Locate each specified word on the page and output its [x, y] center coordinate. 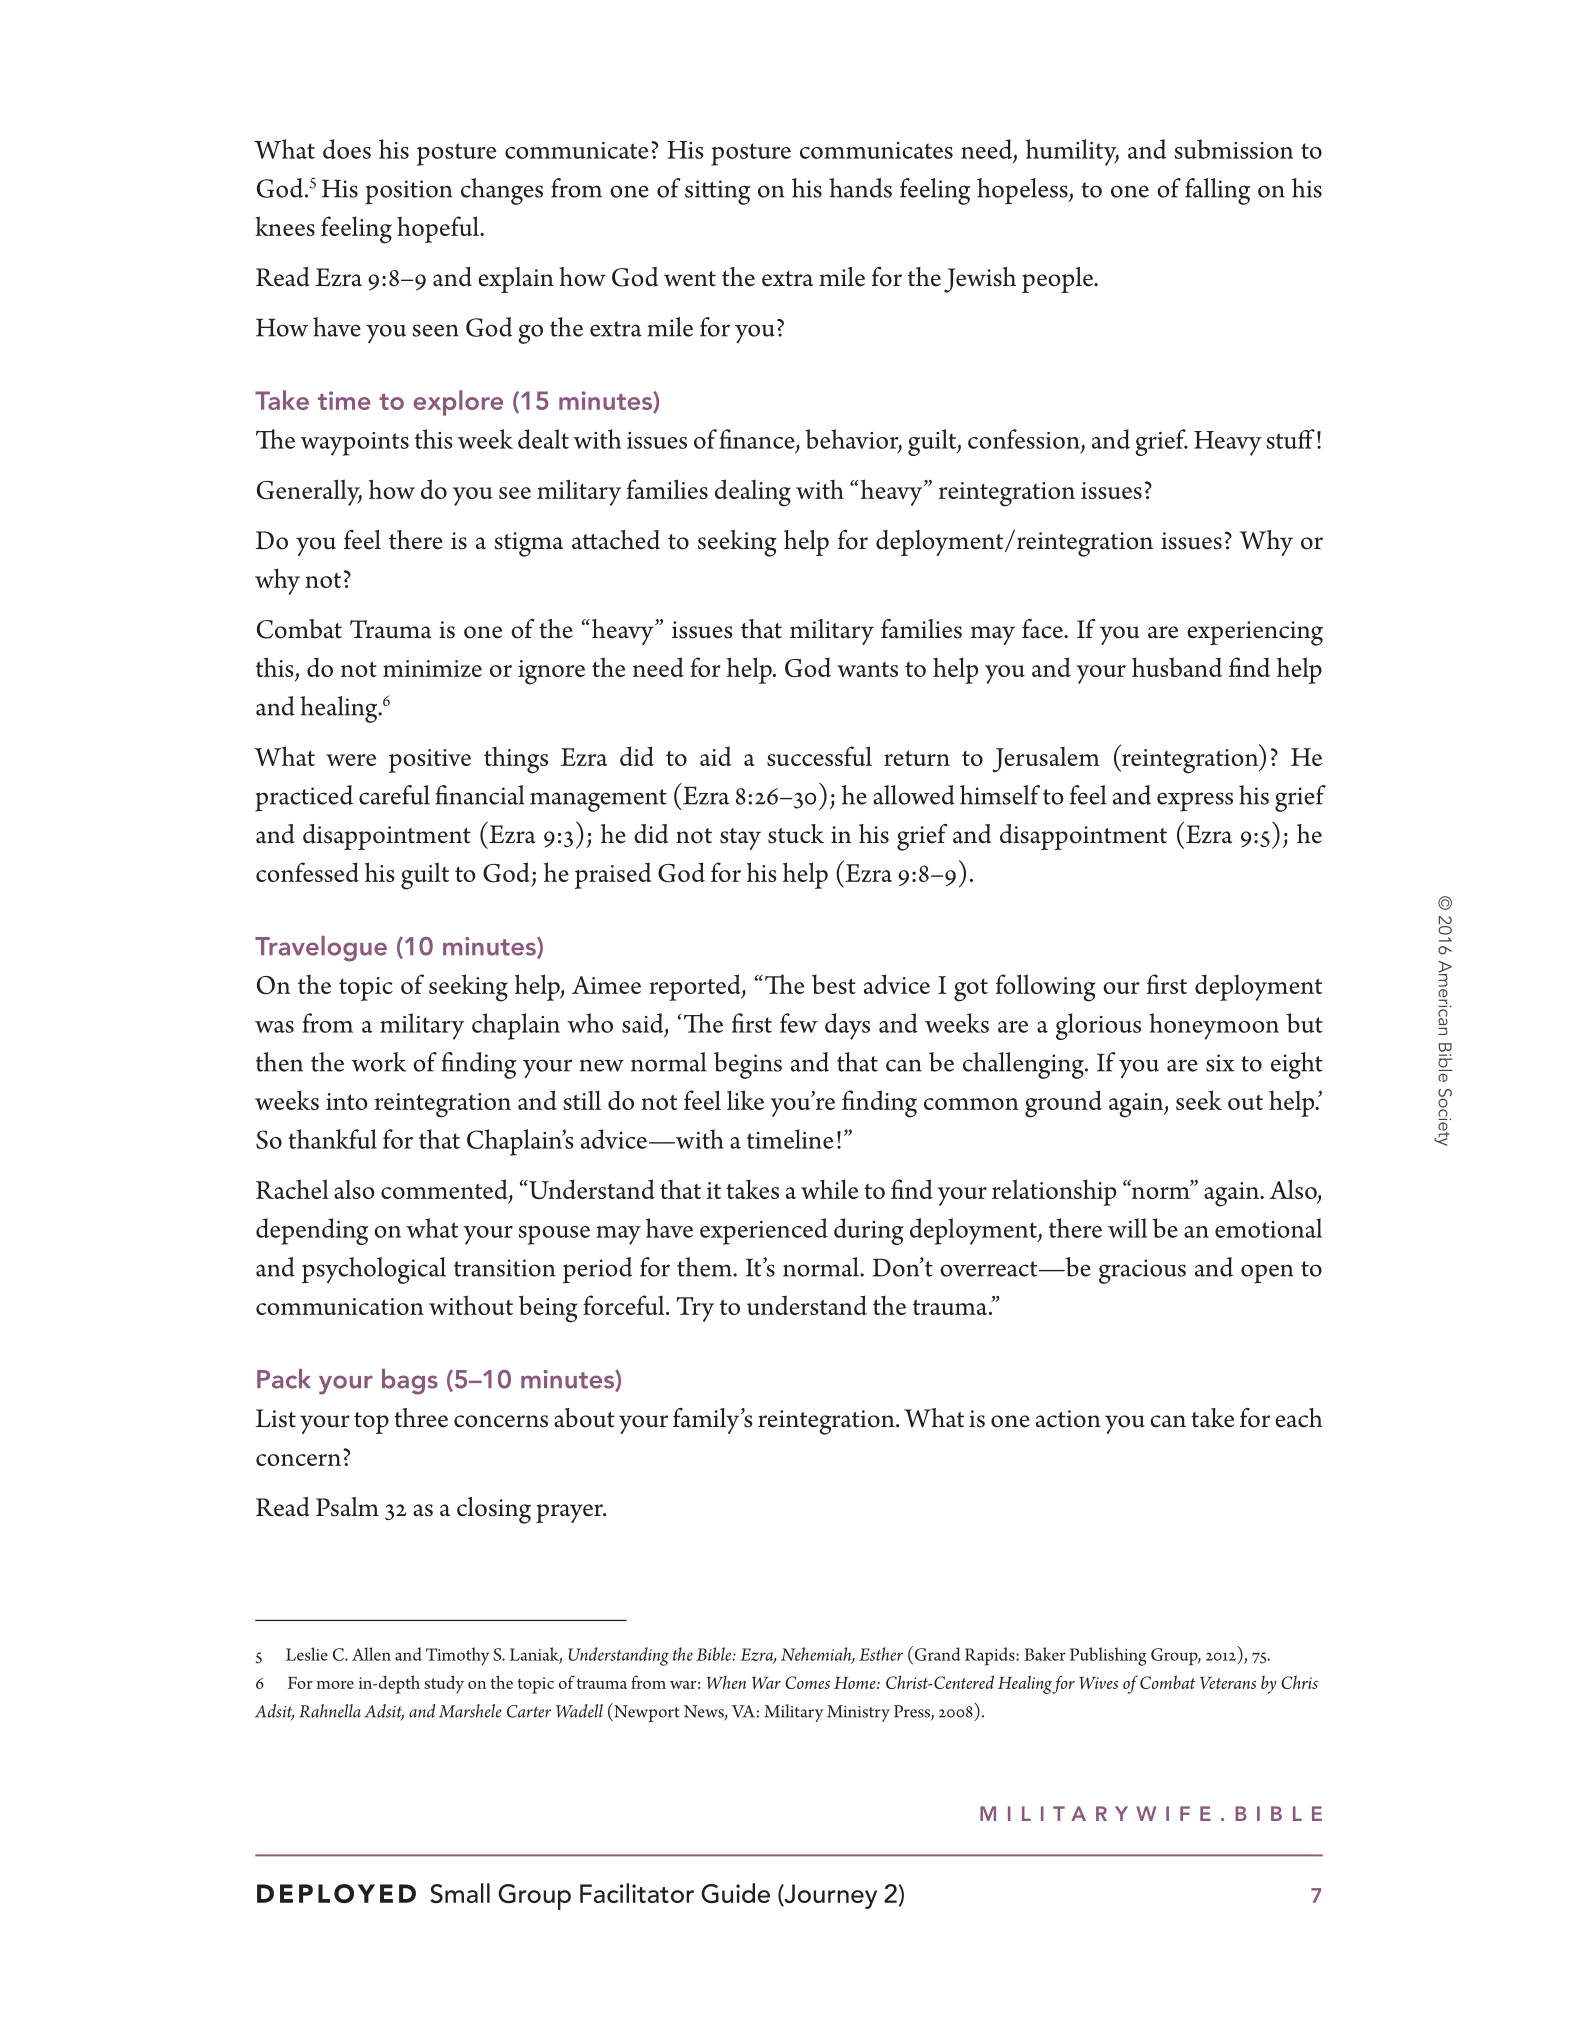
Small [460, 1893]
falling [1217, 191]
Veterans [1228, 1683]
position [409, 192]
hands [860, 188]
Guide [735, 1893]
